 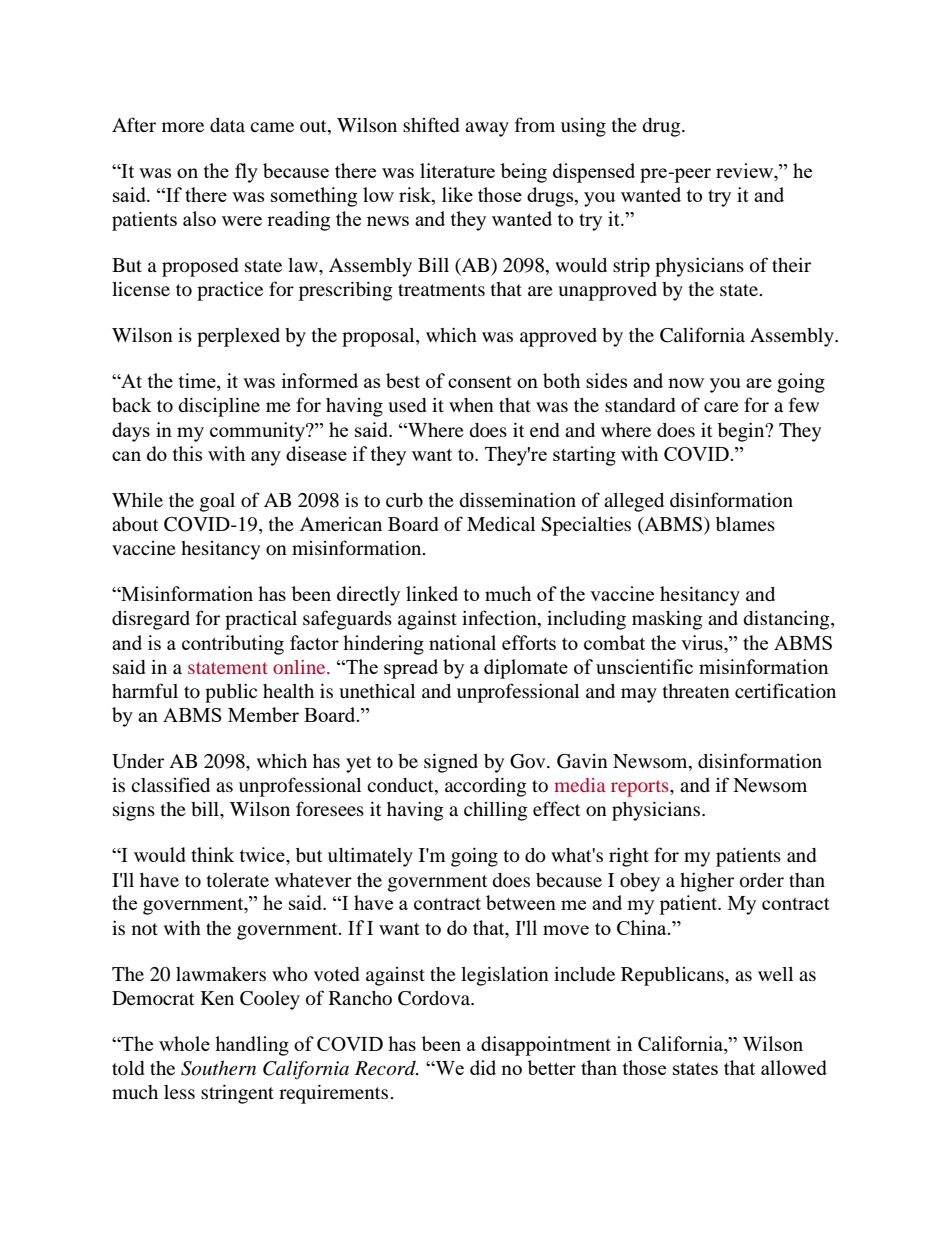 What do you see at coordinates (457, 170) in the screenshot?
I see `literature` at bounding box center [457, 170].
